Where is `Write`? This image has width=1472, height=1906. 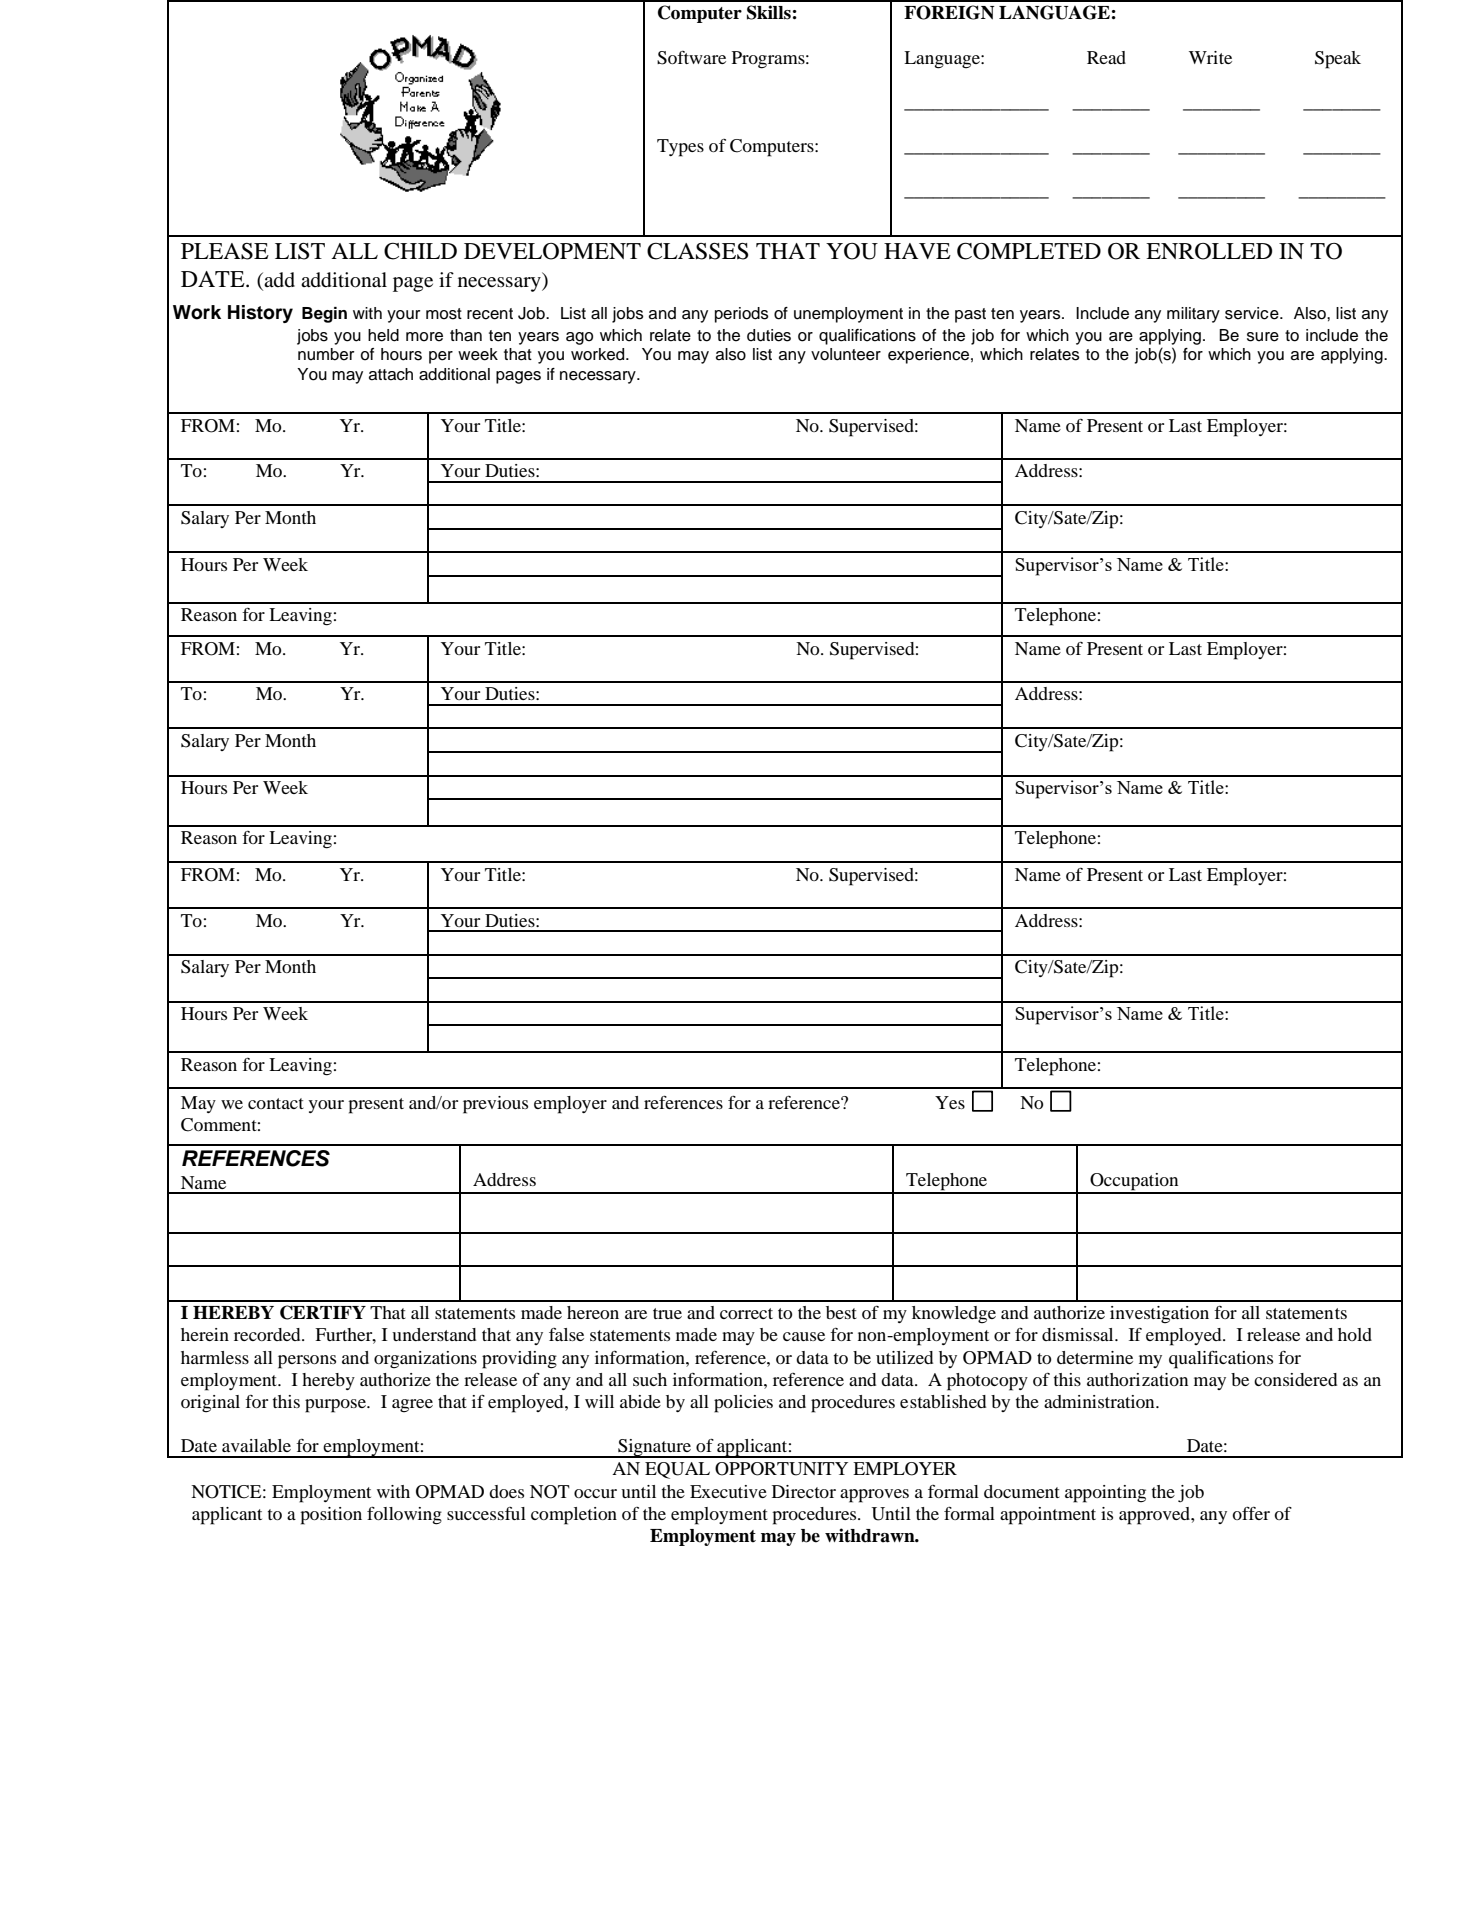 Write is located at coordinates (1210, 57).
